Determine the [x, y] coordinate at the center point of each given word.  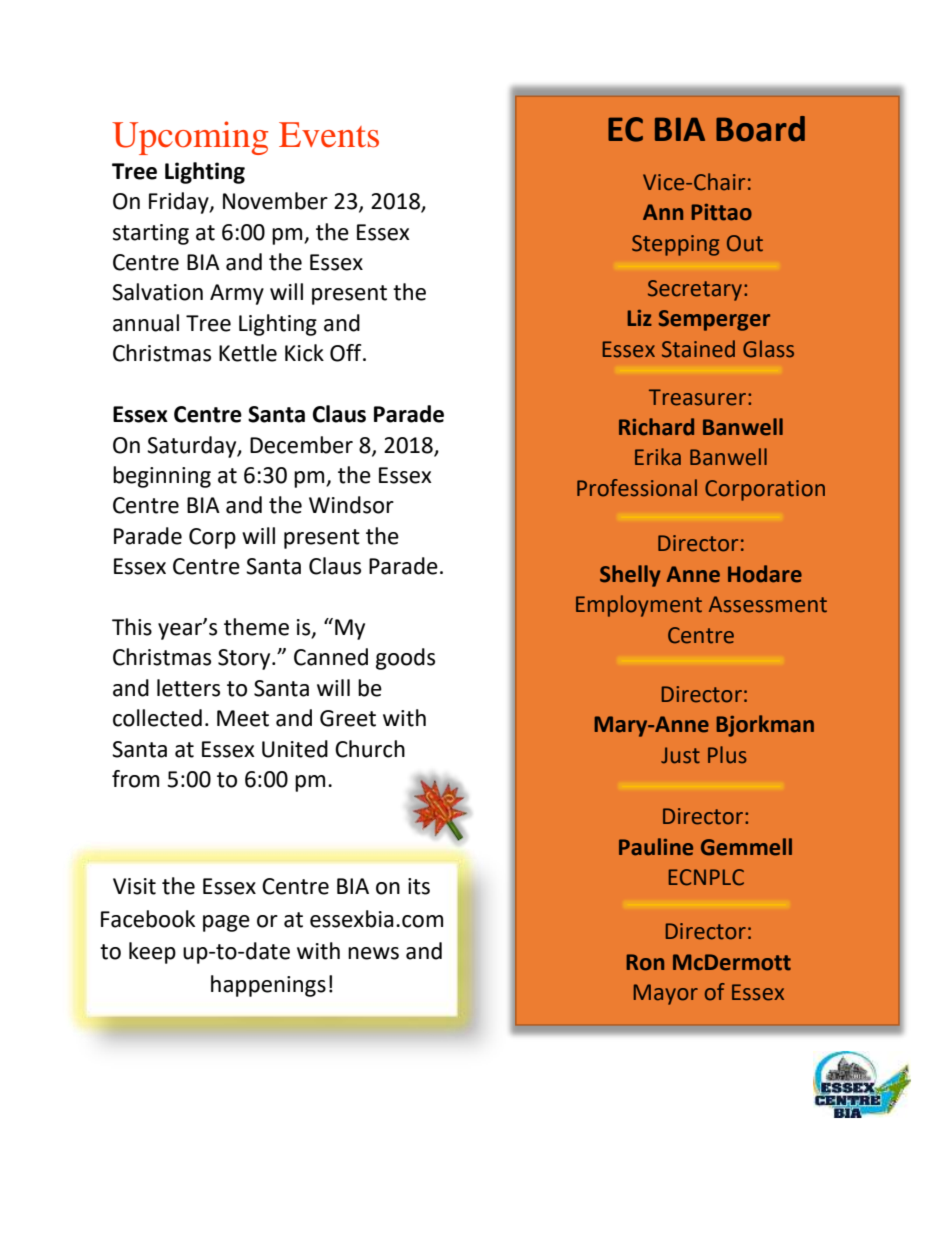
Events [329, 135]
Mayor [666, 994]
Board [760, 129]
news [373, 953]
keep [152, 953]
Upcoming [190, 138]
